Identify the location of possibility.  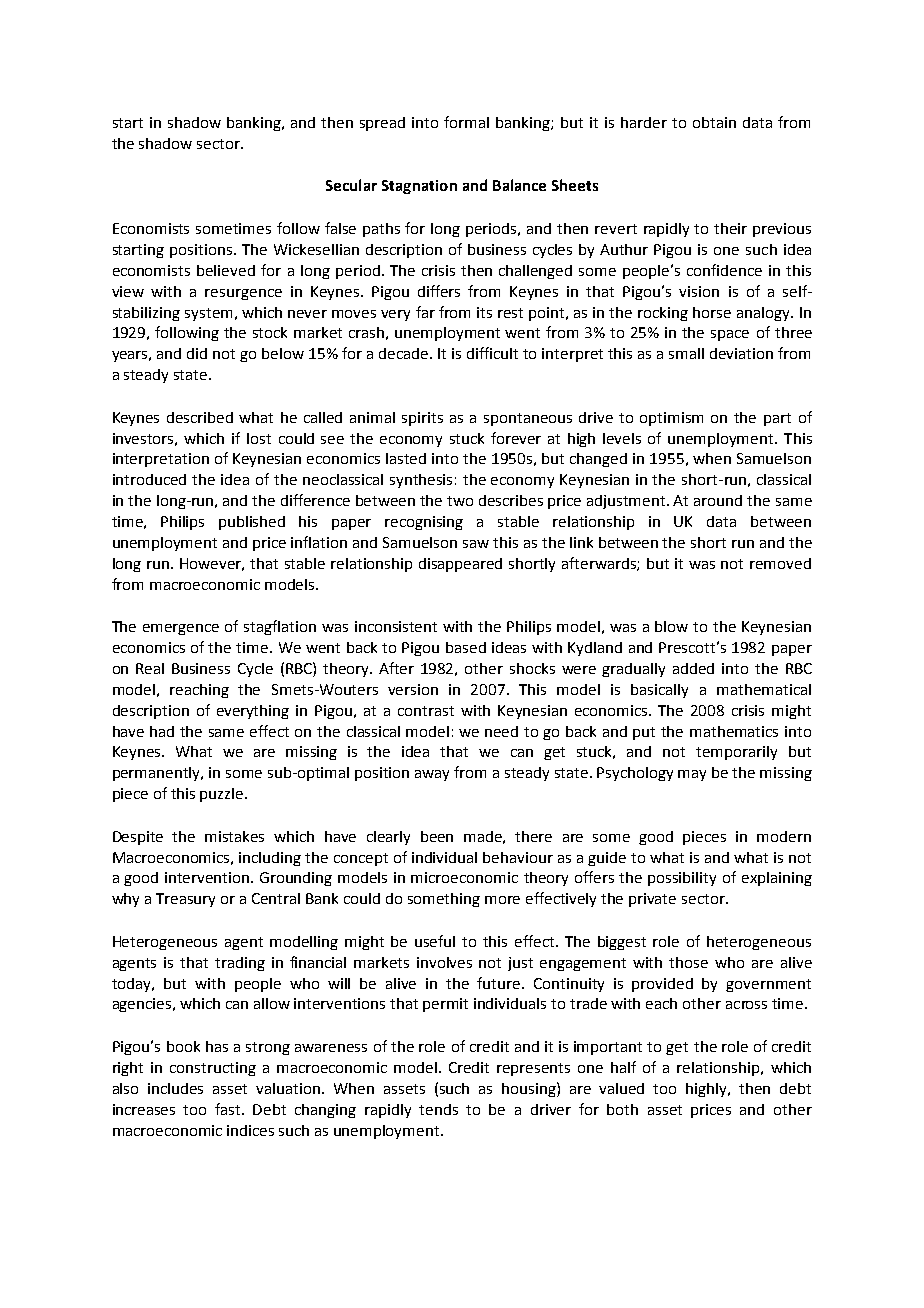
(682, 879).
